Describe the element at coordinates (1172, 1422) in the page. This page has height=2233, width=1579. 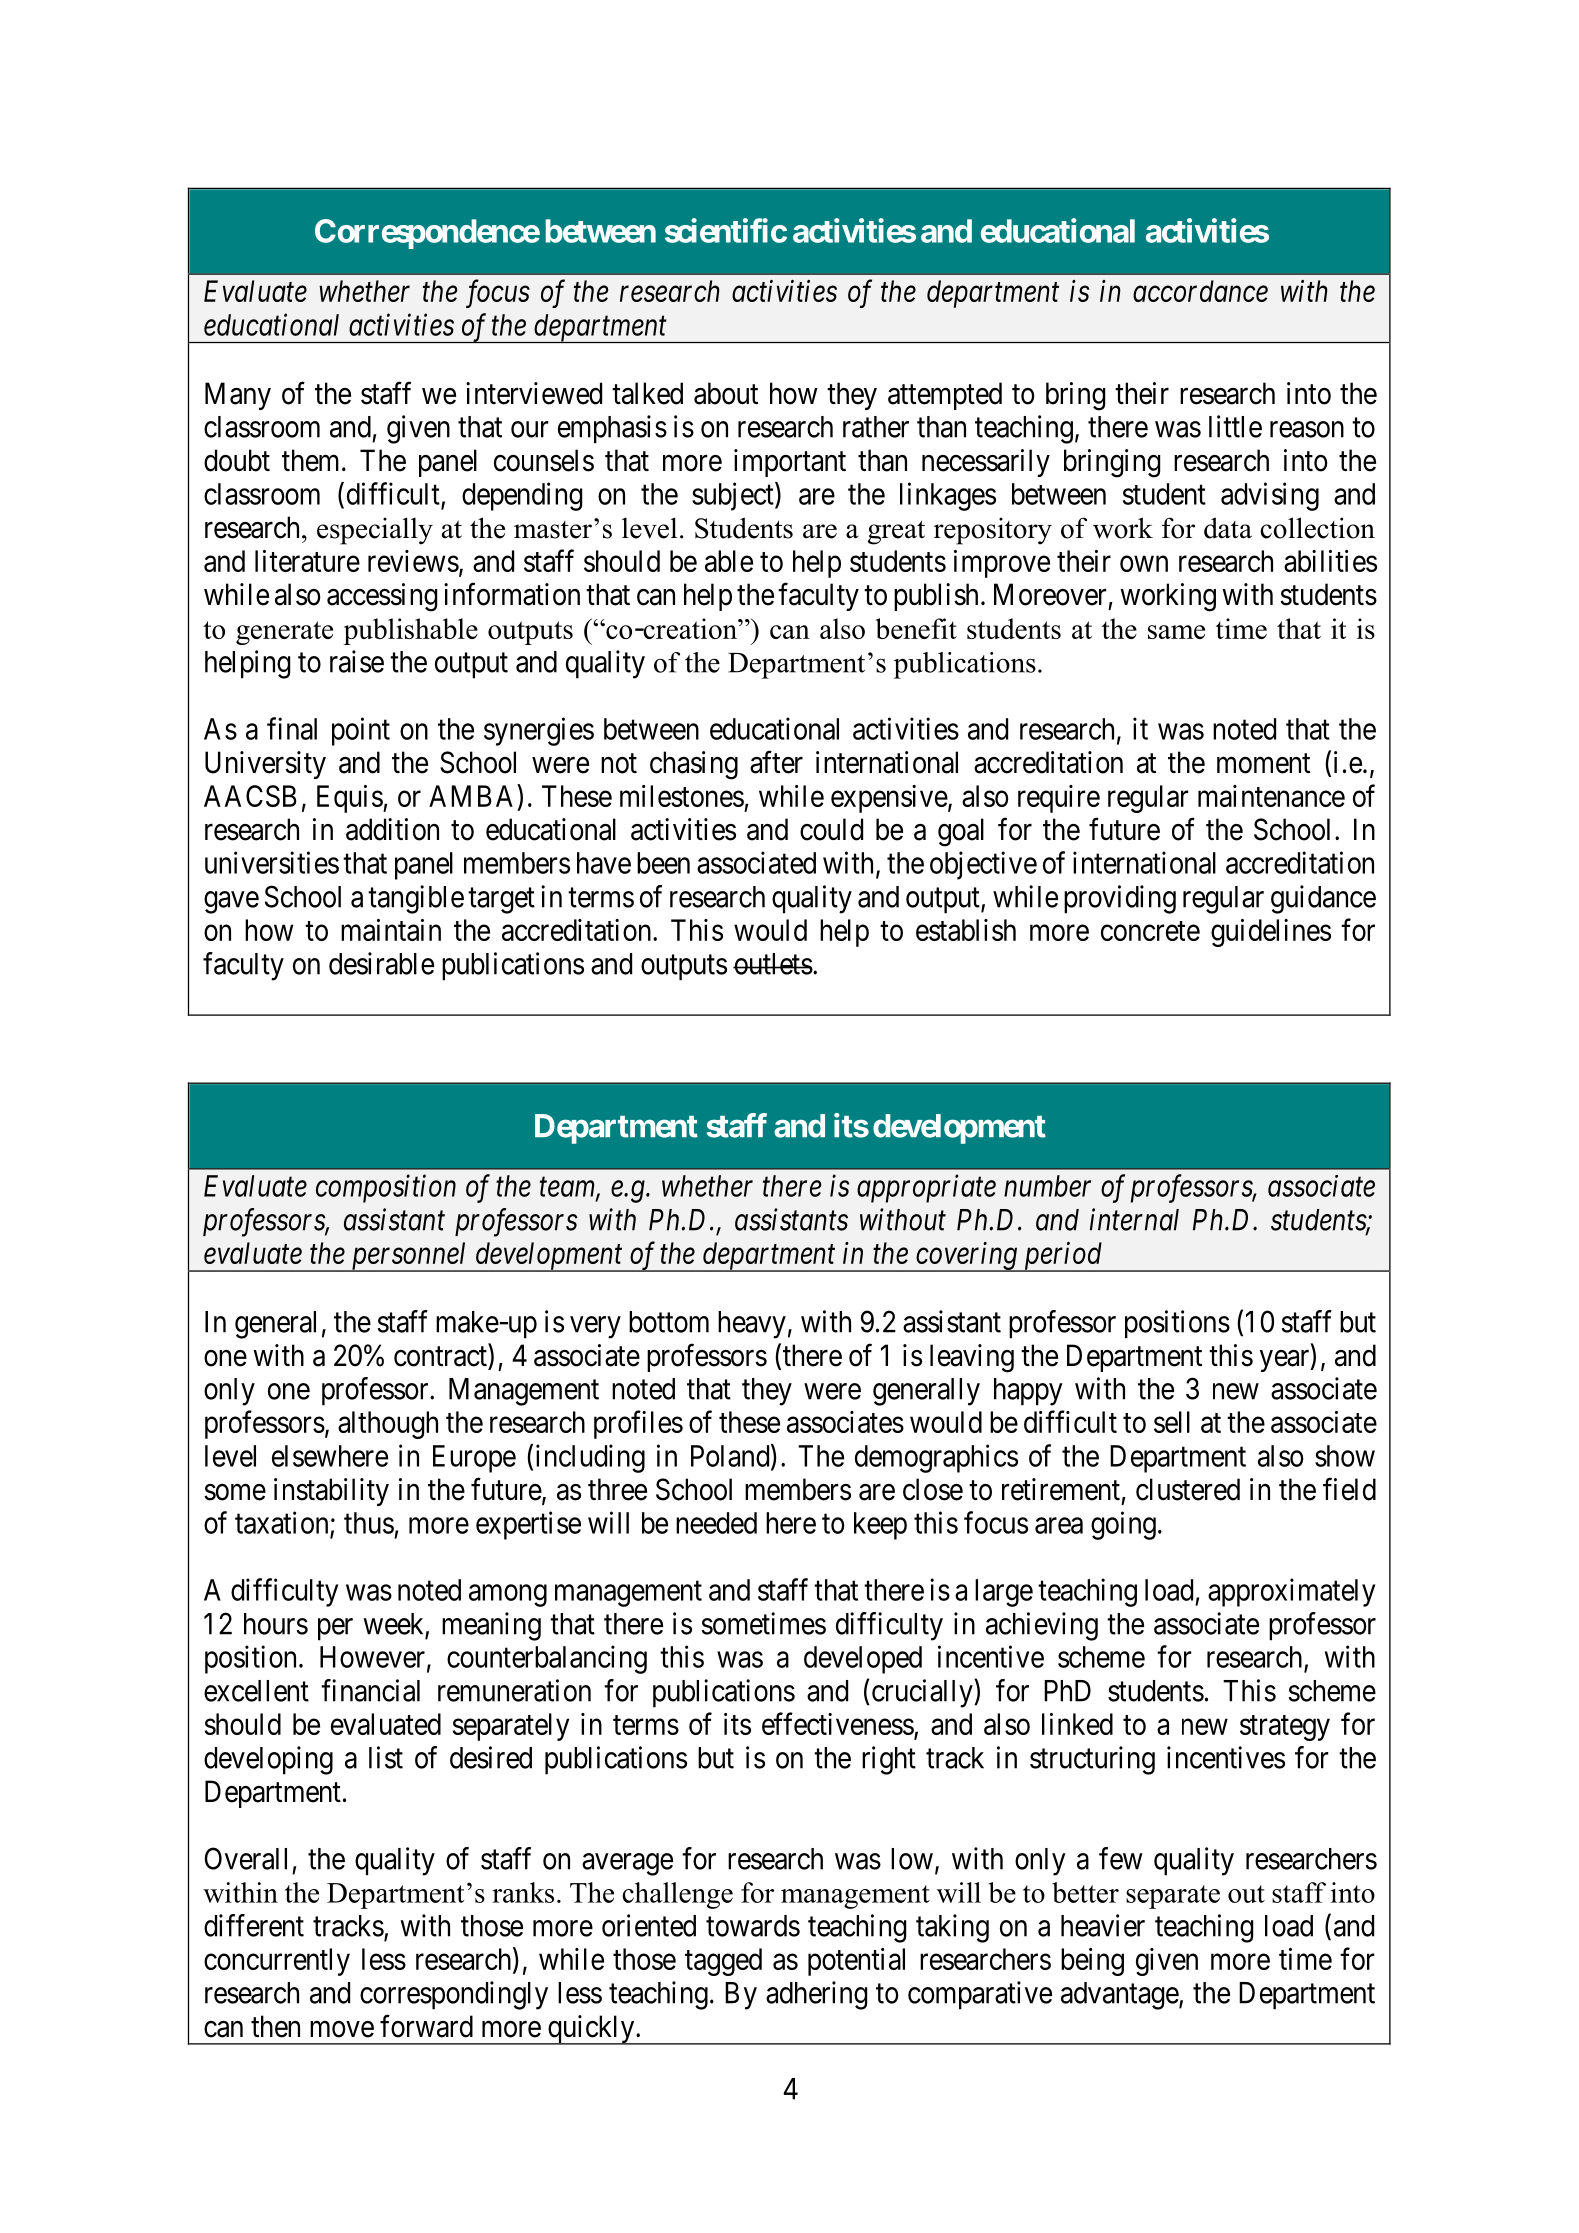
I see `sell` at that location.
